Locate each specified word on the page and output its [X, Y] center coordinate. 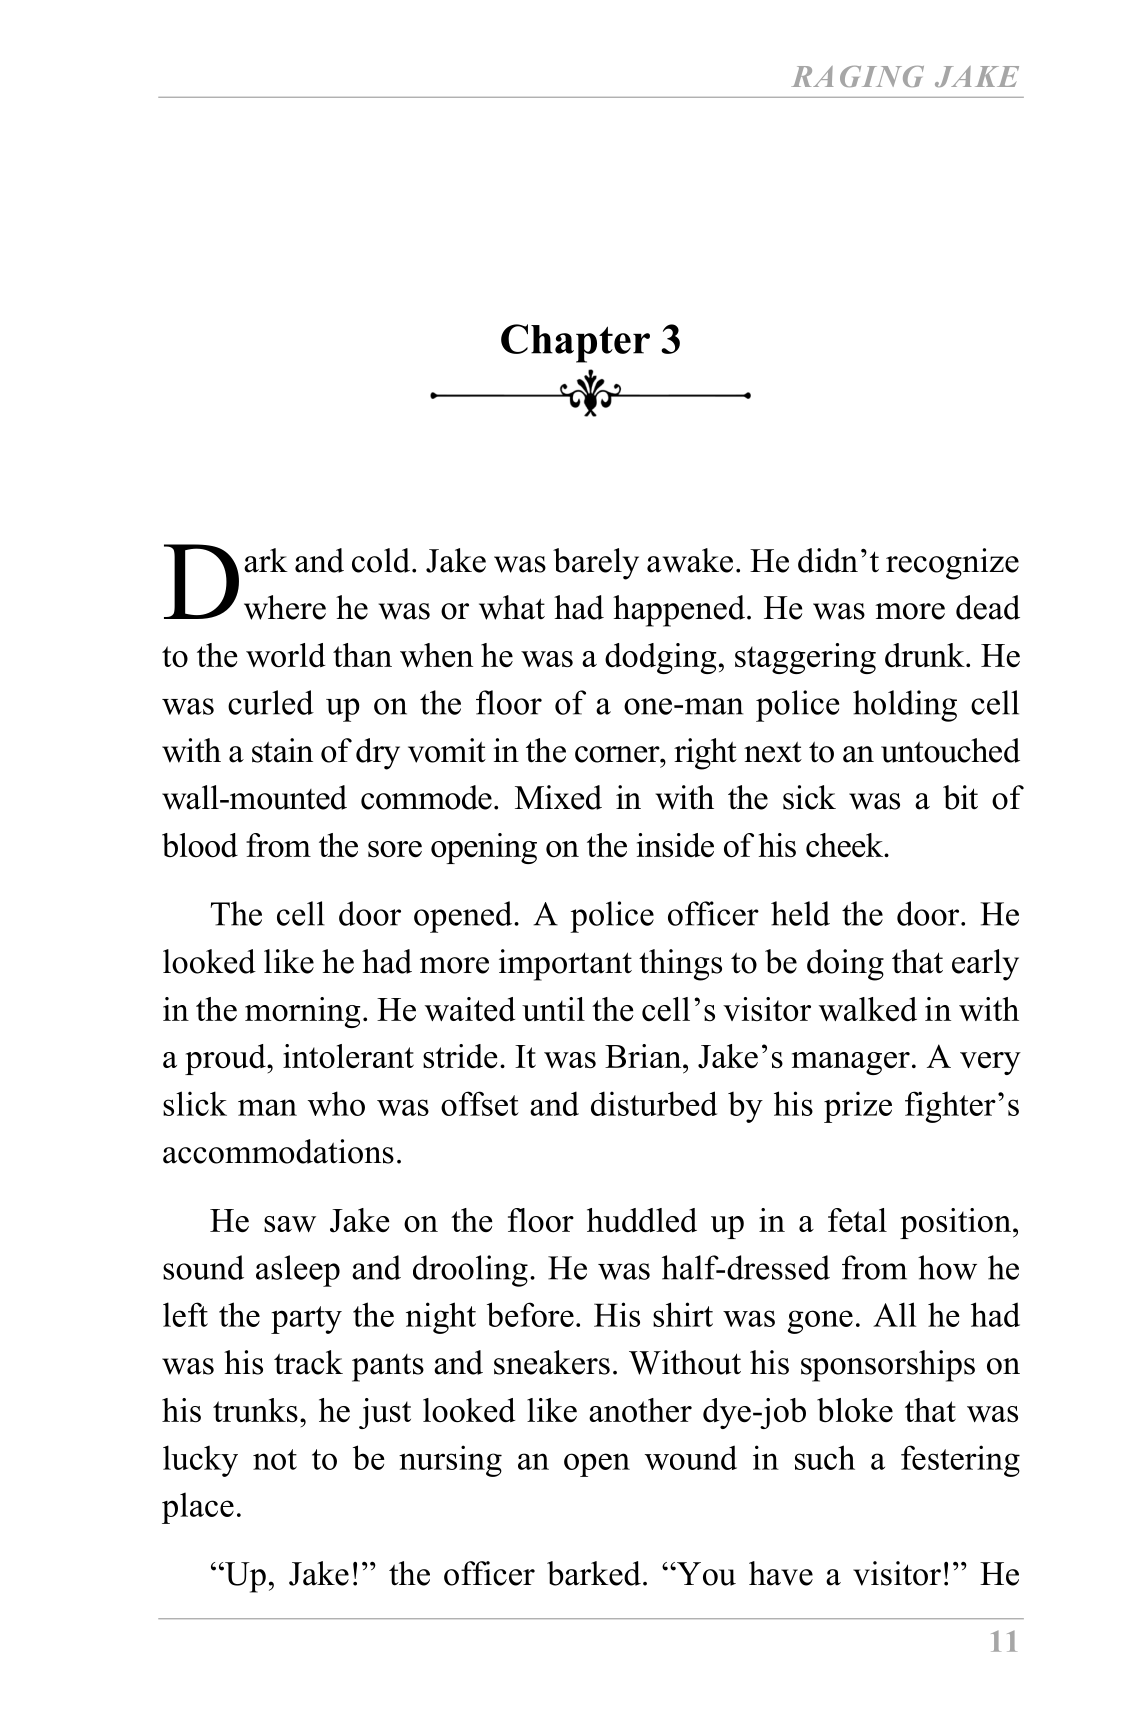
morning [303, 1012]
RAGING [857, 76]
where [285, 607]
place [198, 1508]
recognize [952, 564]
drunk [926, 655]
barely [596, 564]
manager [851, 1063]
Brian [644, 1056]
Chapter [575, 343]
